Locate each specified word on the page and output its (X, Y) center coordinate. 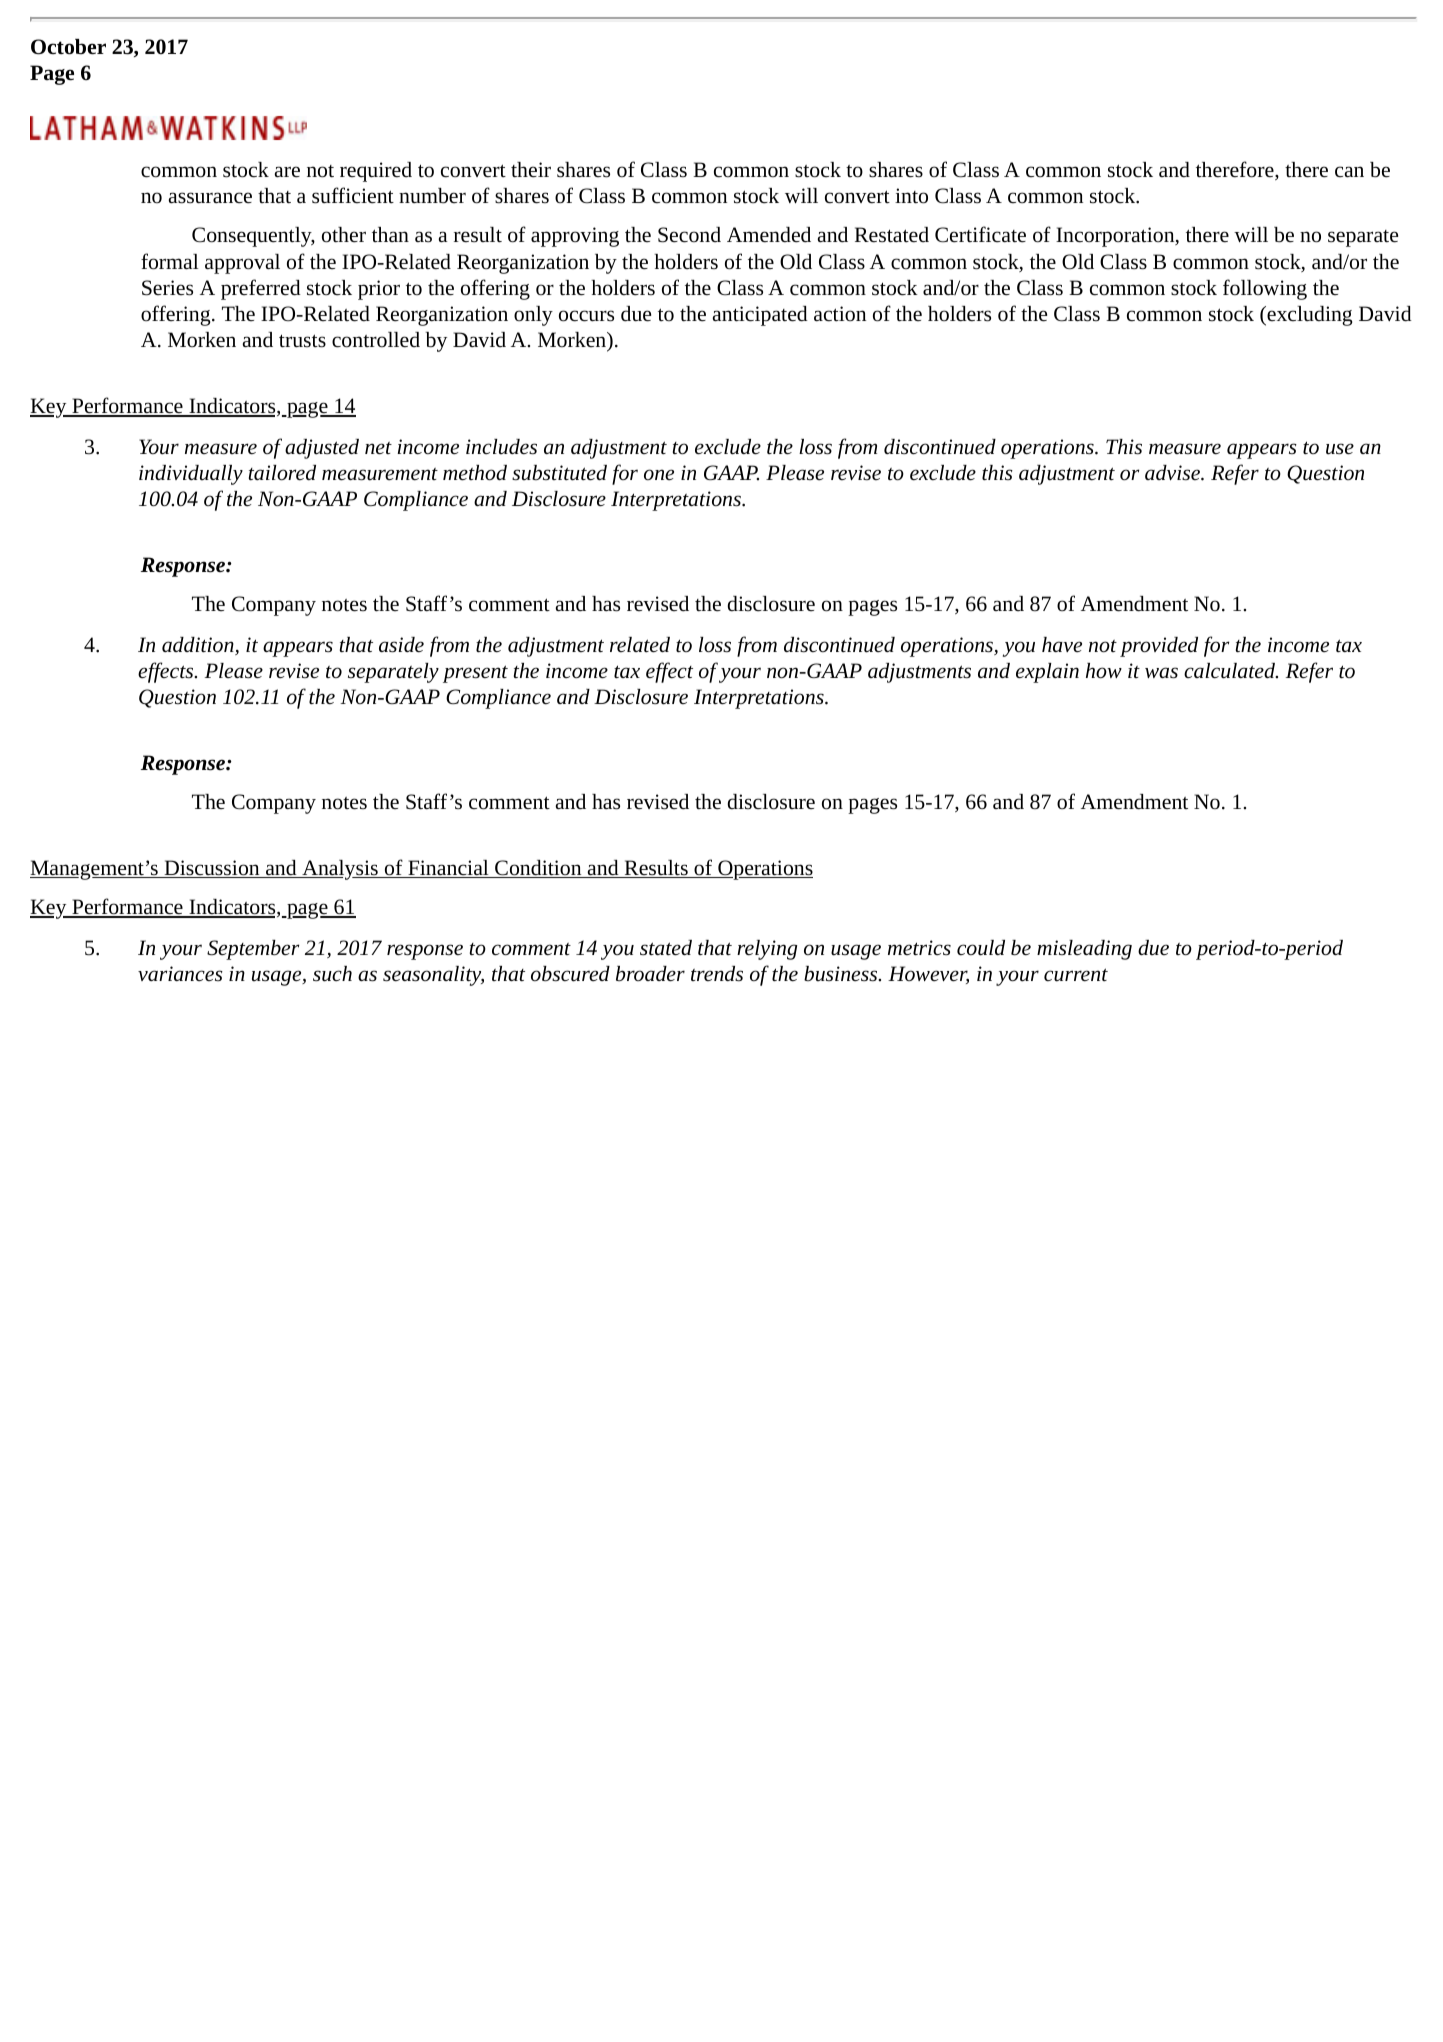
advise (1173, 473)
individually (191, 475)
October (68, 47)
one (659, 474)
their (531, 170)
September (253, 950)
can (1349, 171)
